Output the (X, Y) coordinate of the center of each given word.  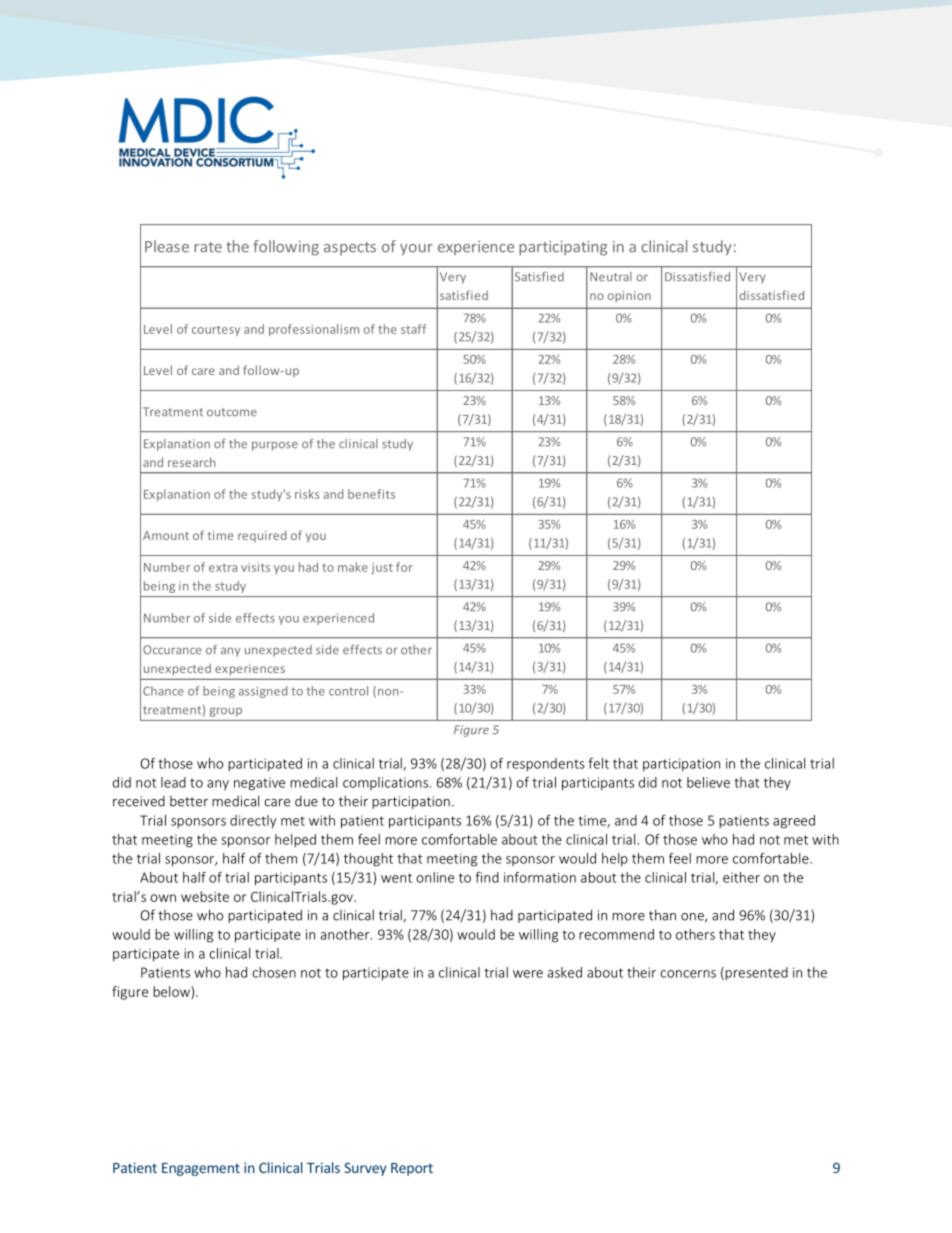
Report (412, 1169)
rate (208, 247)
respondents (546, 764)
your (416, 250)
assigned (263, 692)
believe (708, 782)
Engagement (201, 1169)
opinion (629, 296)
